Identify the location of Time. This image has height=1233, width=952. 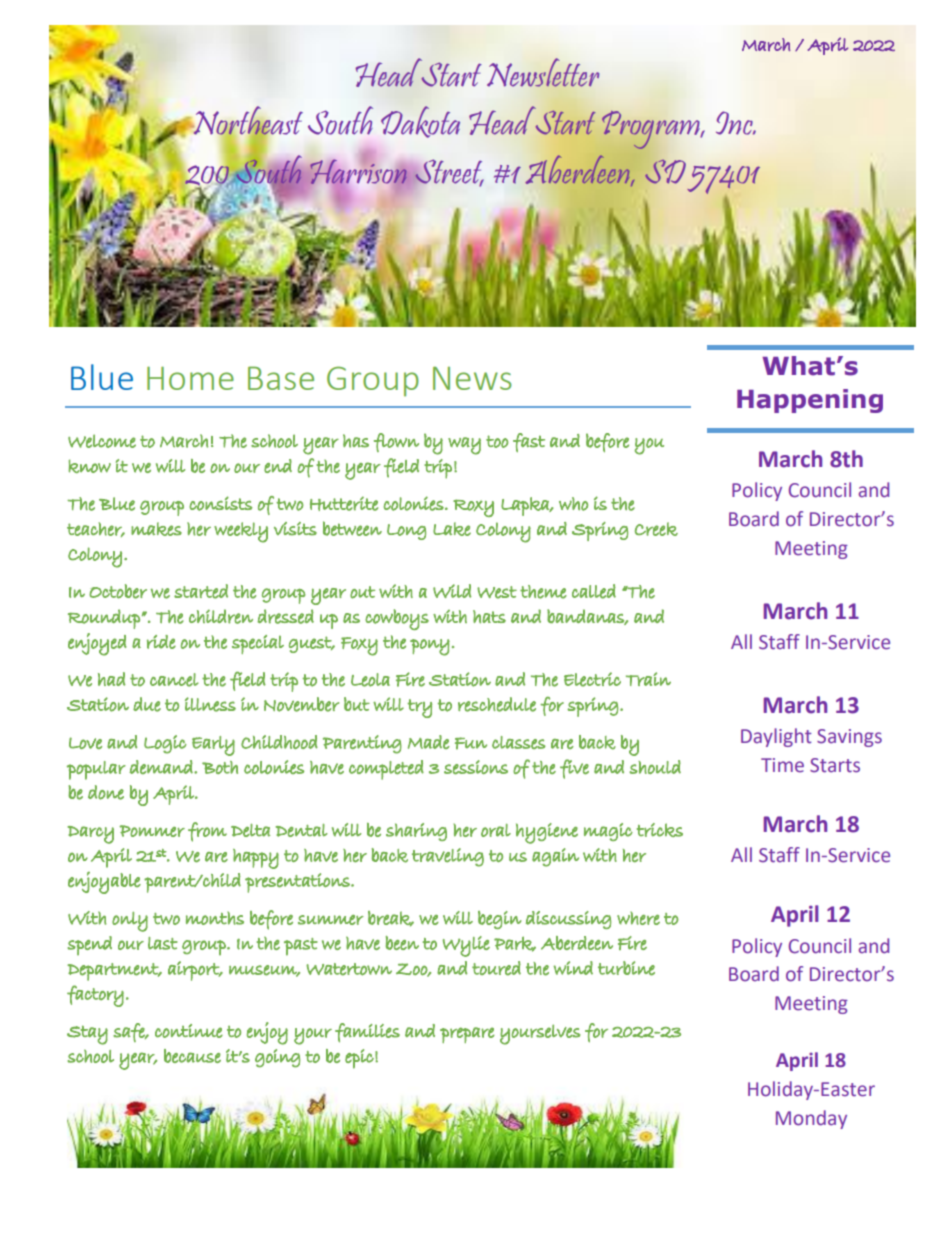
(782, 765).
